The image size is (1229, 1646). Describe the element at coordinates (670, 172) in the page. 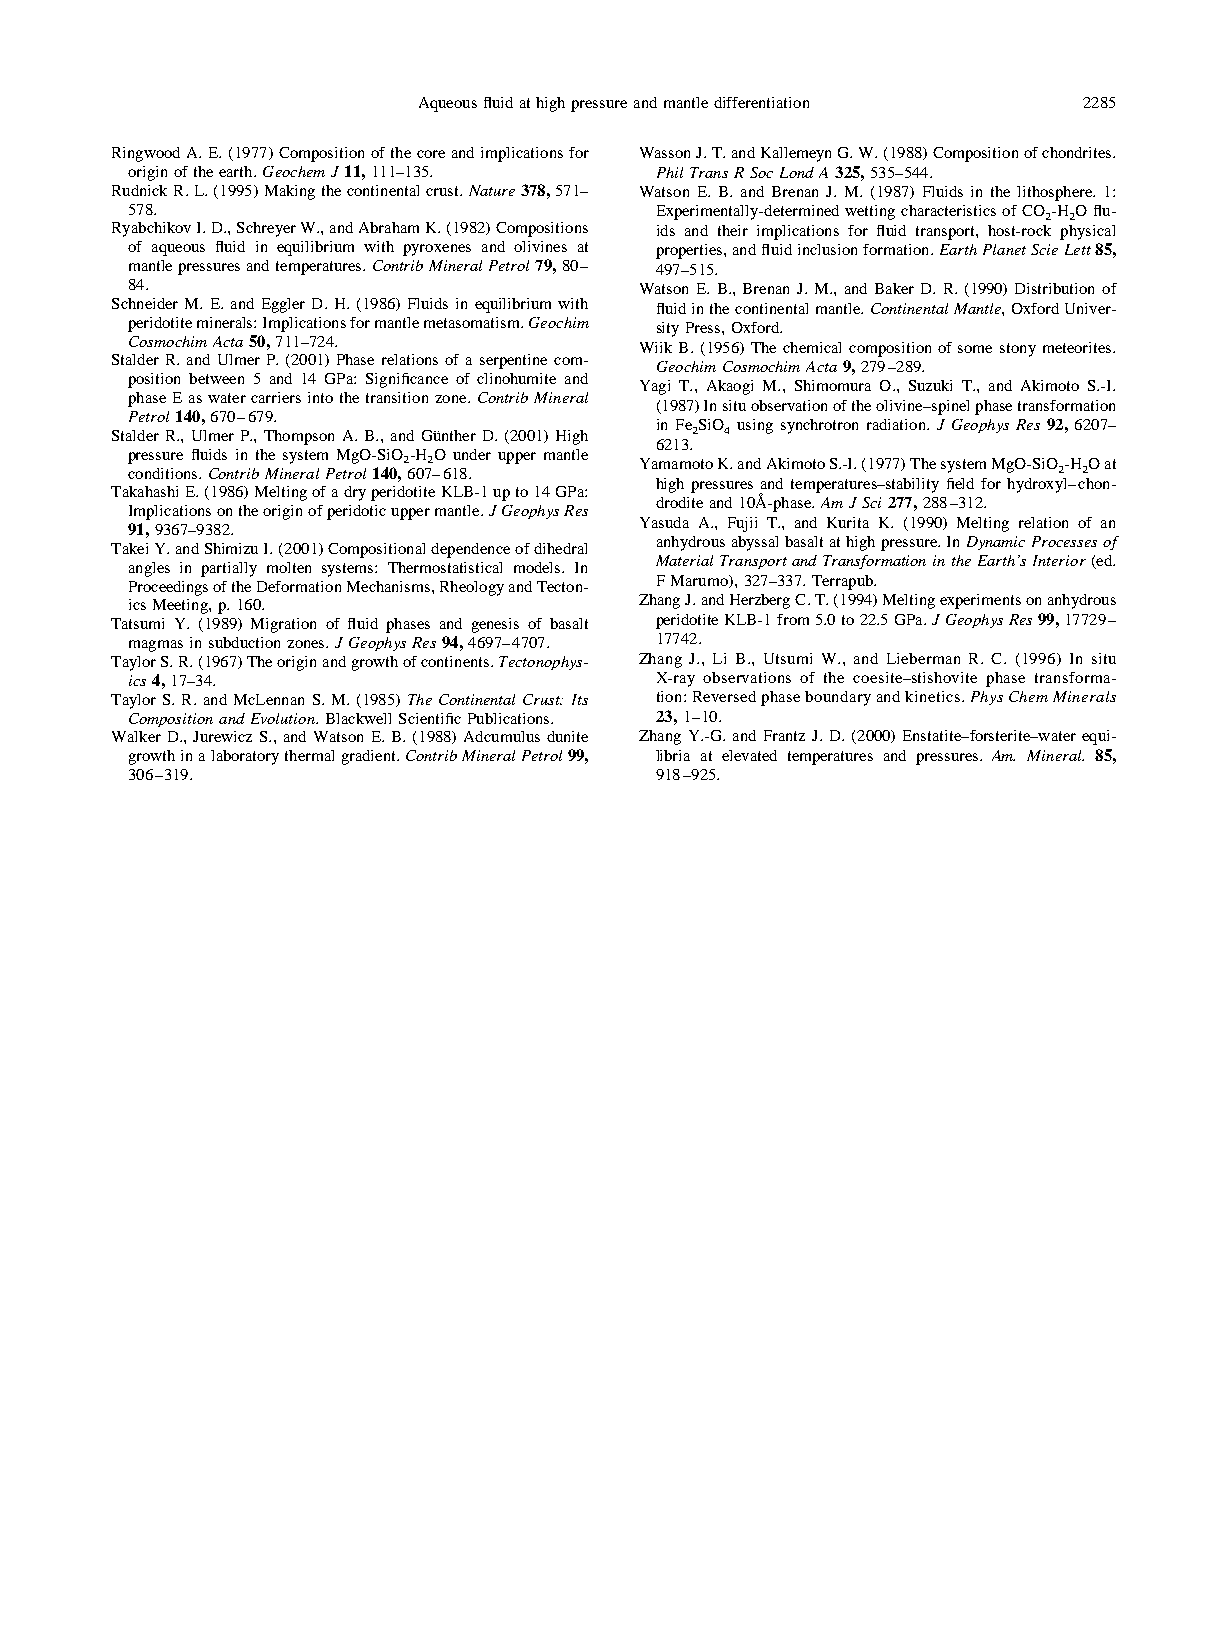

I see `Phil` at that location.
